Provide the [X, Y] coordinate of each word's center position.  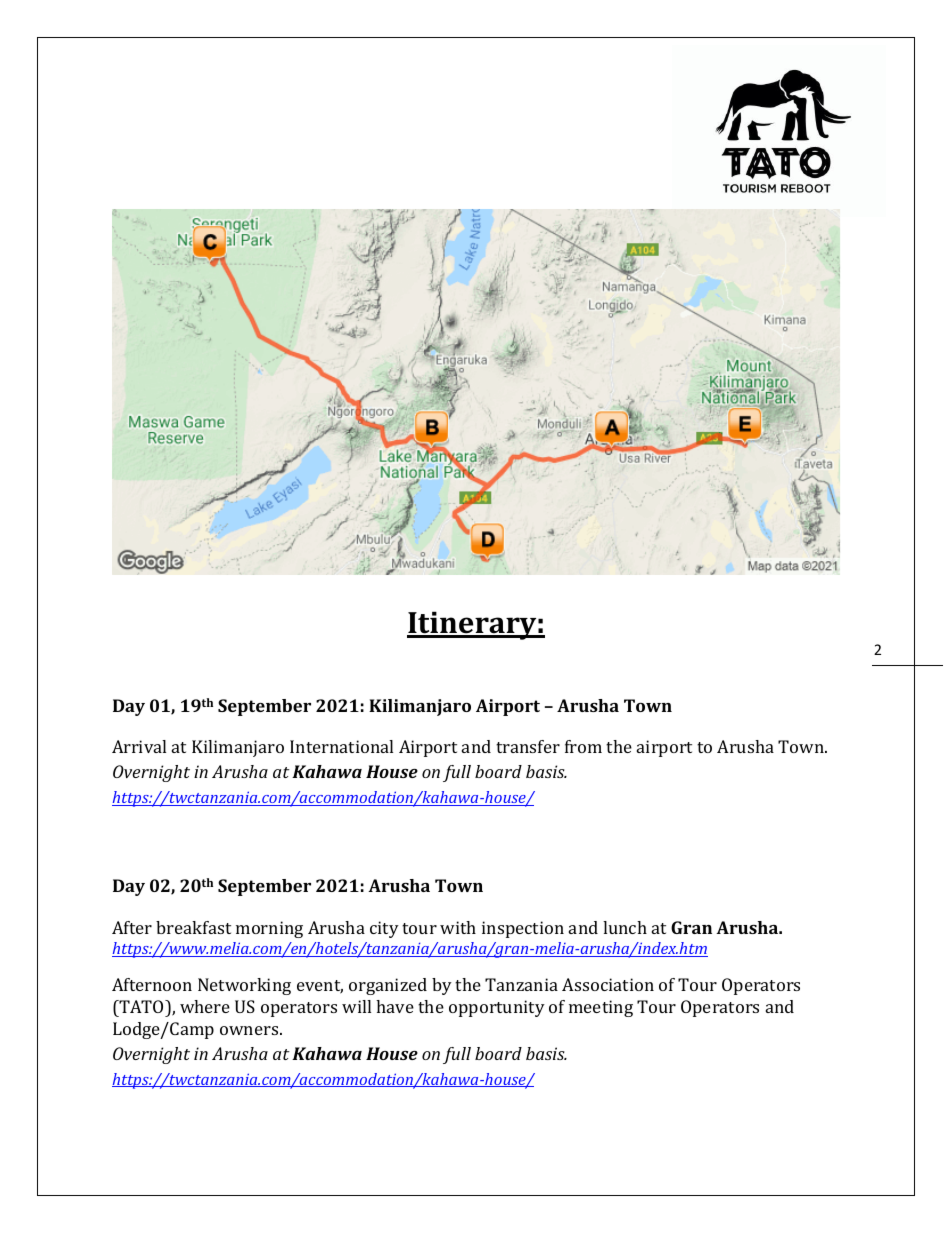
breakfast [193, 927]
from [583, 746]
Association [608, 984]
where [205, 1006]
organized [388, 986]
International [341, 746]
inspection [523, 929]
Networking [244, 986]
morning [269, 929]
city [384, 929]
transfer [528, 746]
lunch [625, 927]
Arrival [139, 746]
